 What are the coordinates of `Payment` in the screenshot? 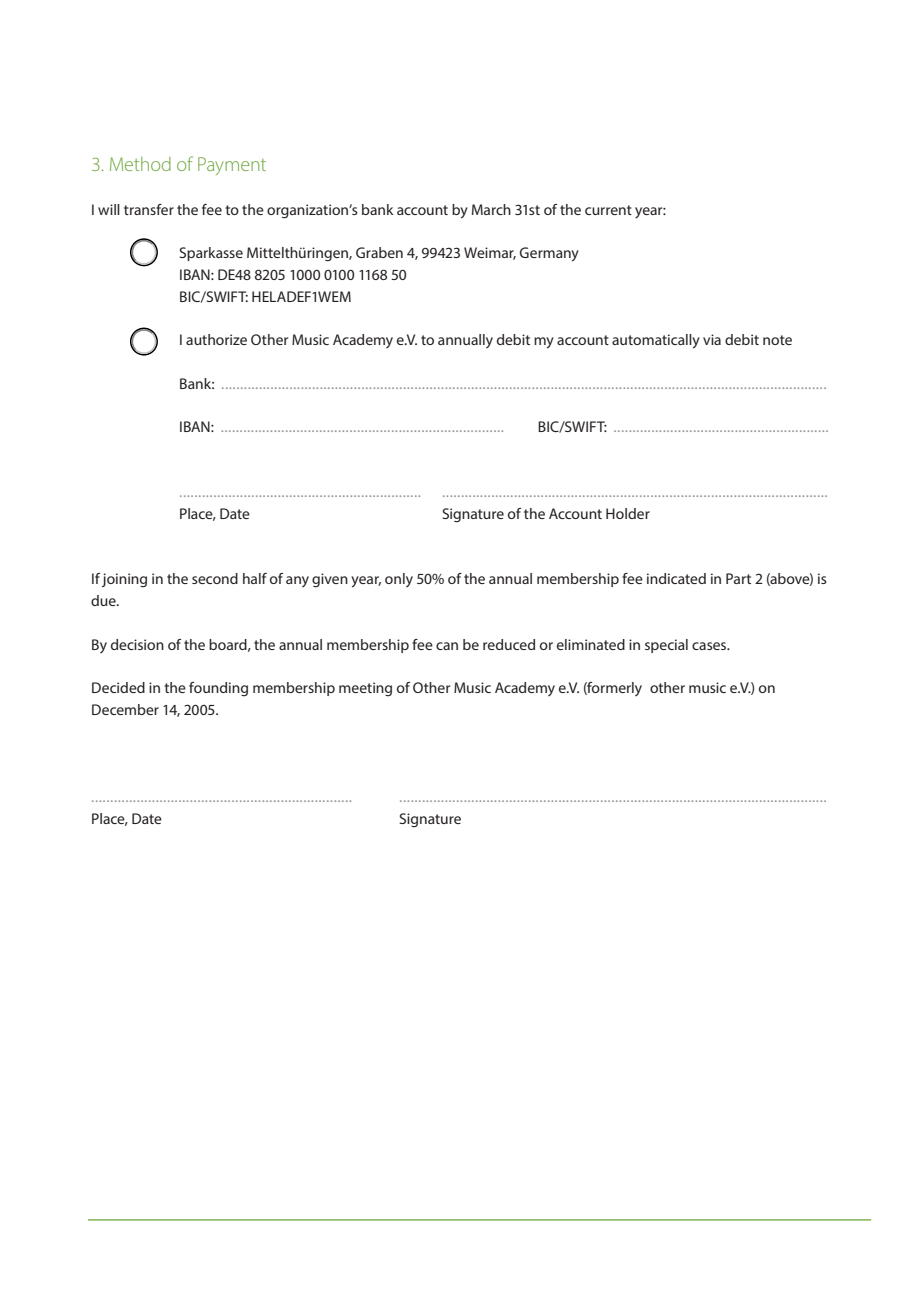 It's located at (232, 166).
